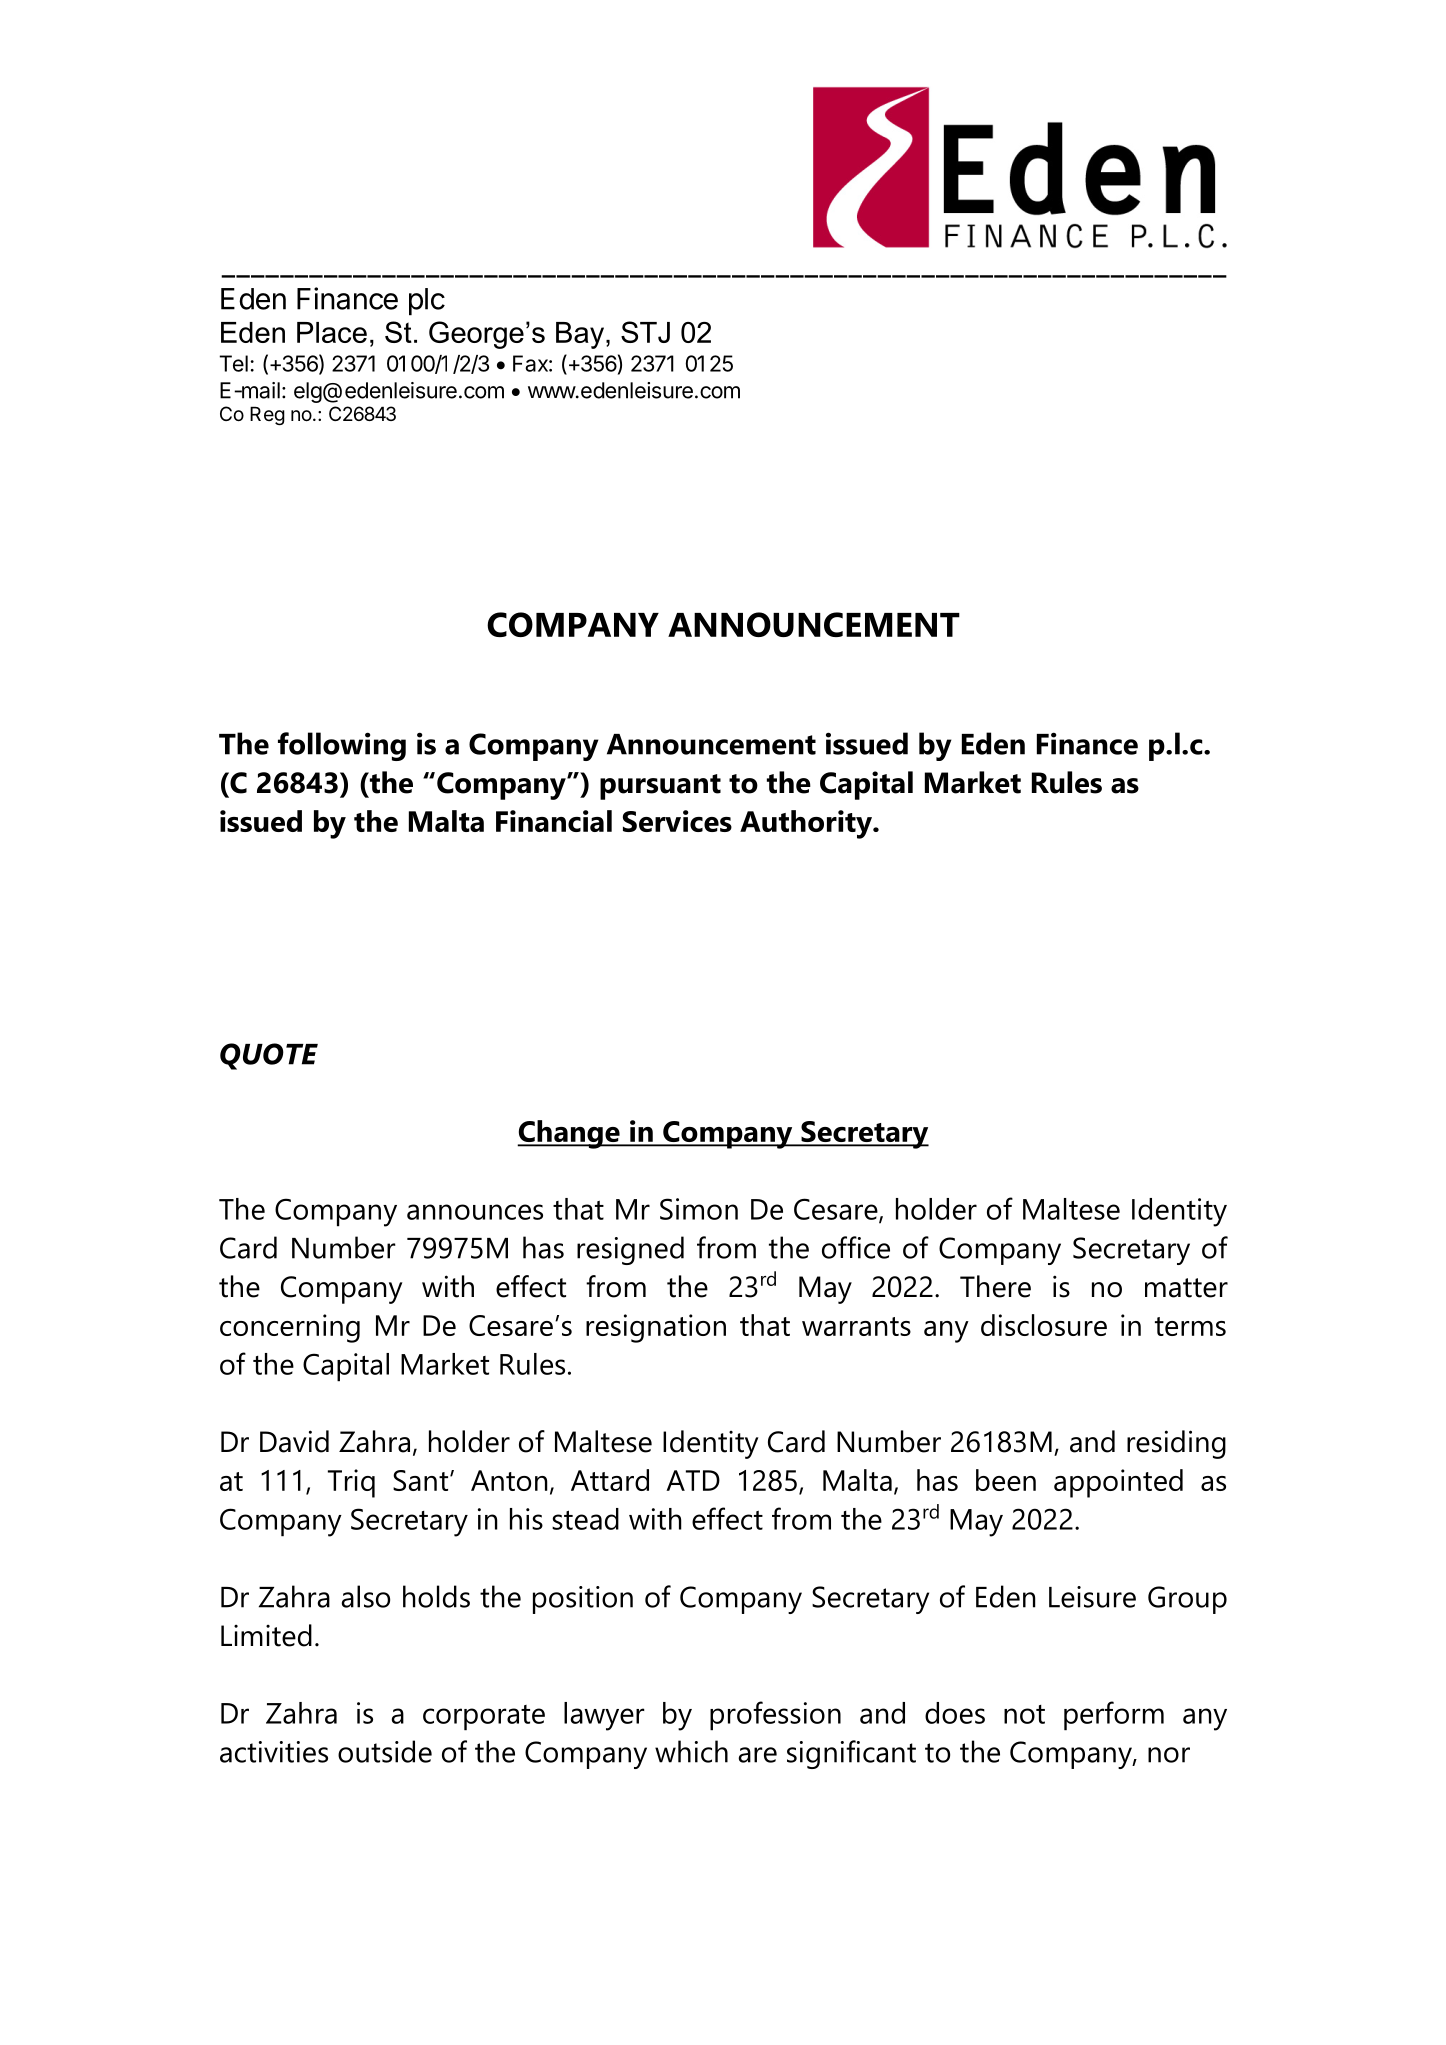 The image size is (1446, 2045). I want to click on There, so click(995, 1286).
